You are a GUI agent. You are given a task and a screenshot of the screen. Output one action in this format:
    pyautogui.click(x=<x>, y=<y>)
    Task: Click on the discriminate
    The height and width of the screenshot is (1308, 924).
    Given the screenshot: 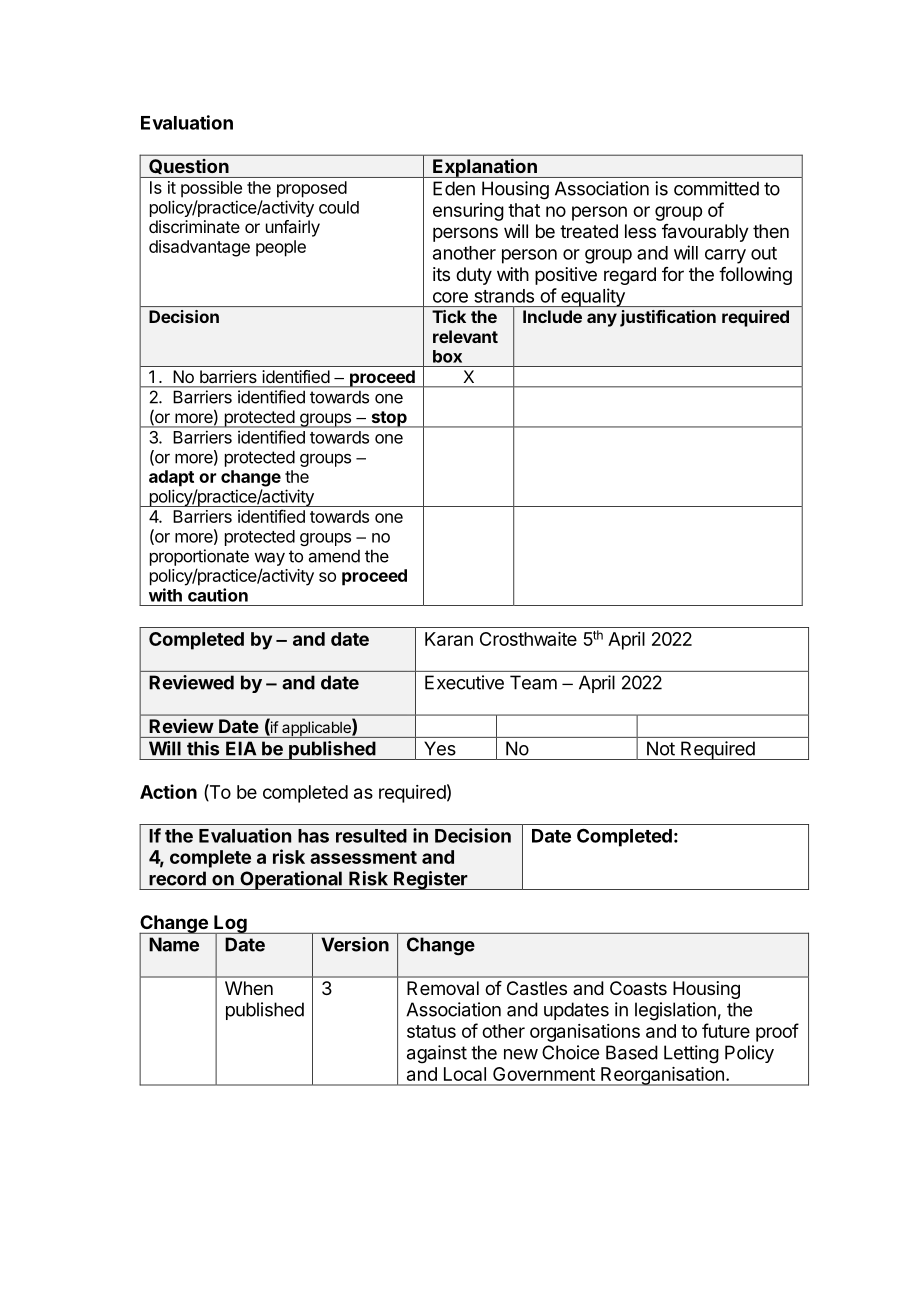 What is the action you would take?
    pyautogui.click(x=194, y=226)
